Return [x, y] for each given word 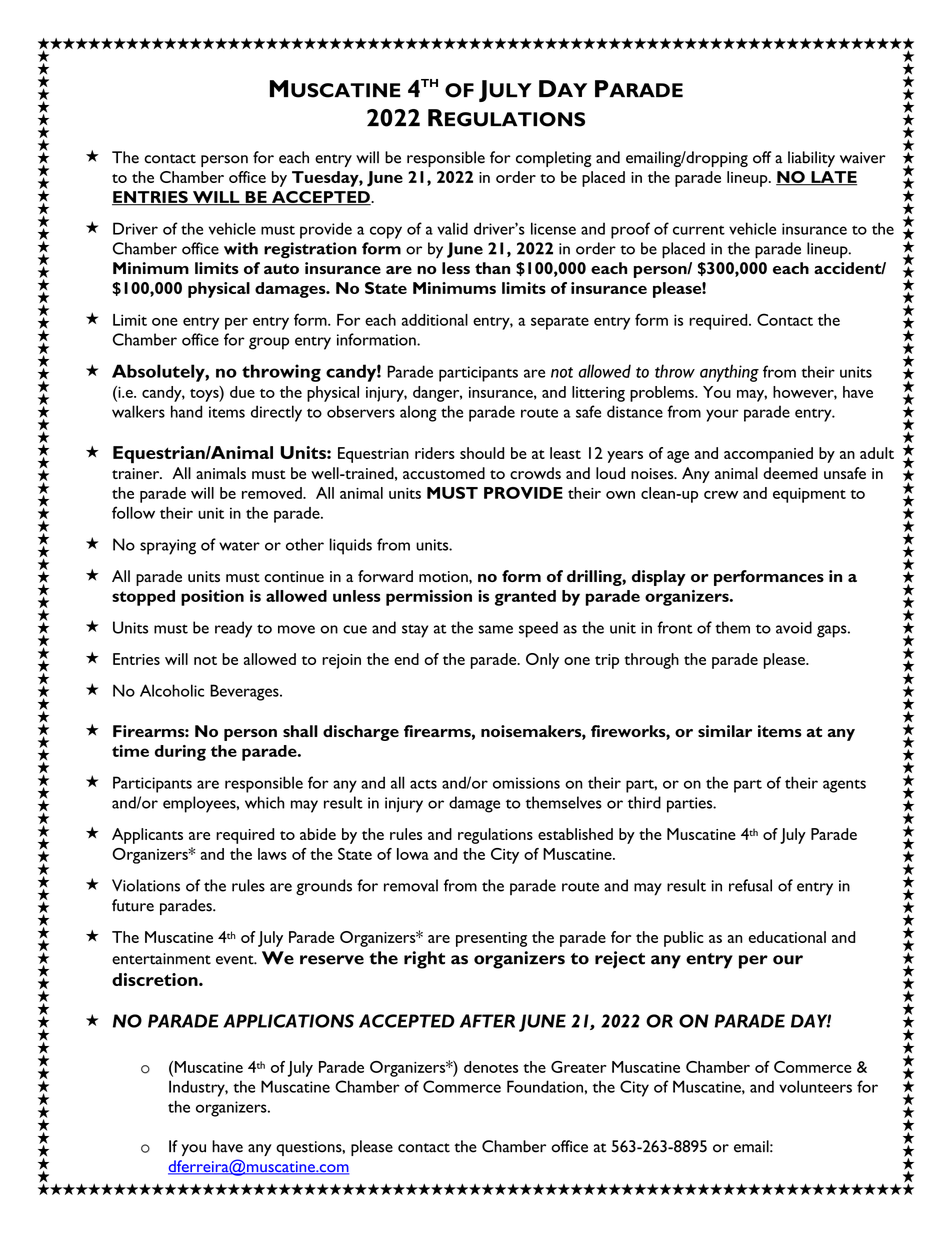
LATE [833, 178]
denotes [491, 1067]
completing [554, 159]
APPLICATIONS [288, 1021]
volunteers [815, 1086]
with [241, 248]
